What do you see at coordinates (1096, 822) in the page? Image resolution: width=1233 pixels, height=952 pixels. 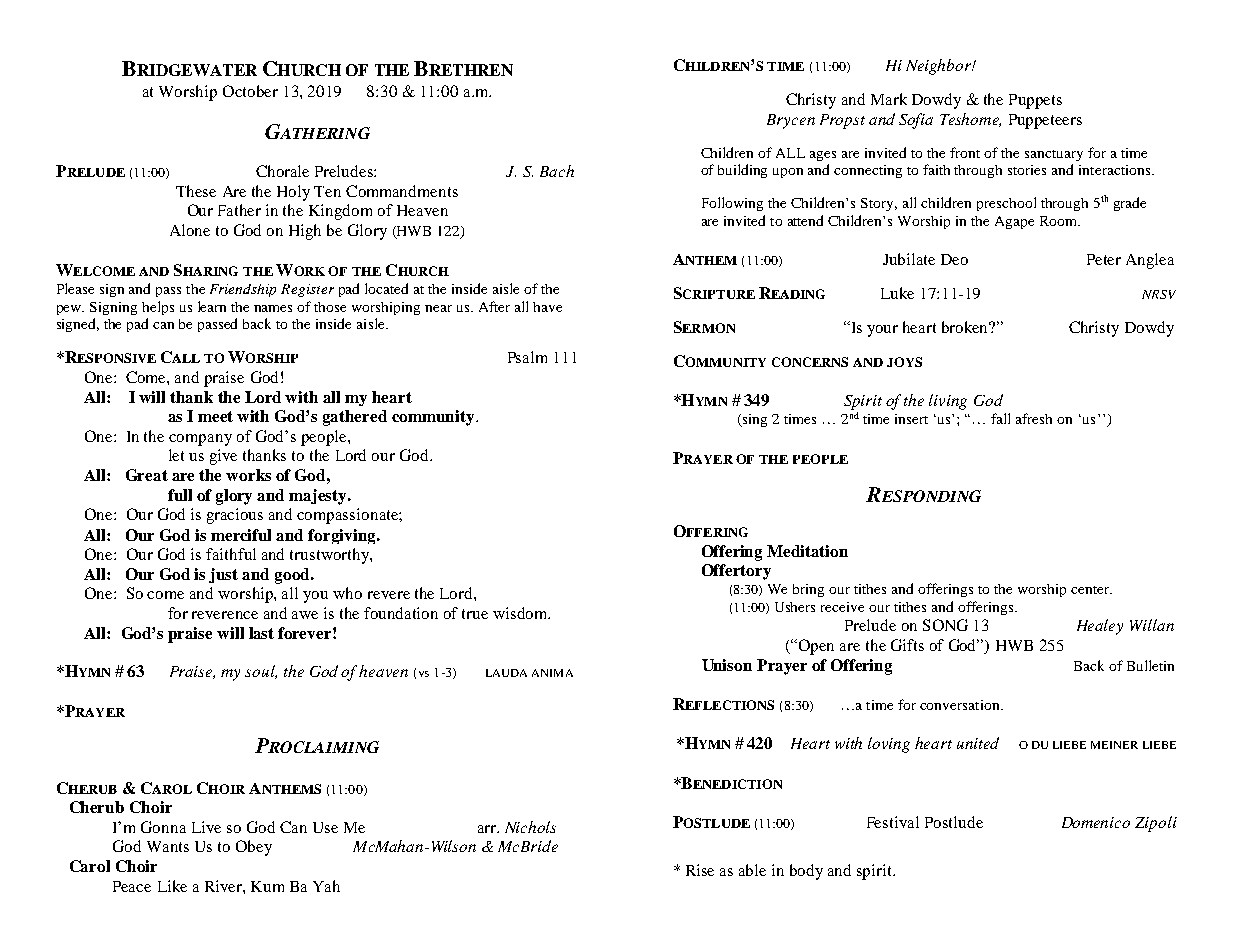 I see `Domenico` at bounding box center [1096, 822].
